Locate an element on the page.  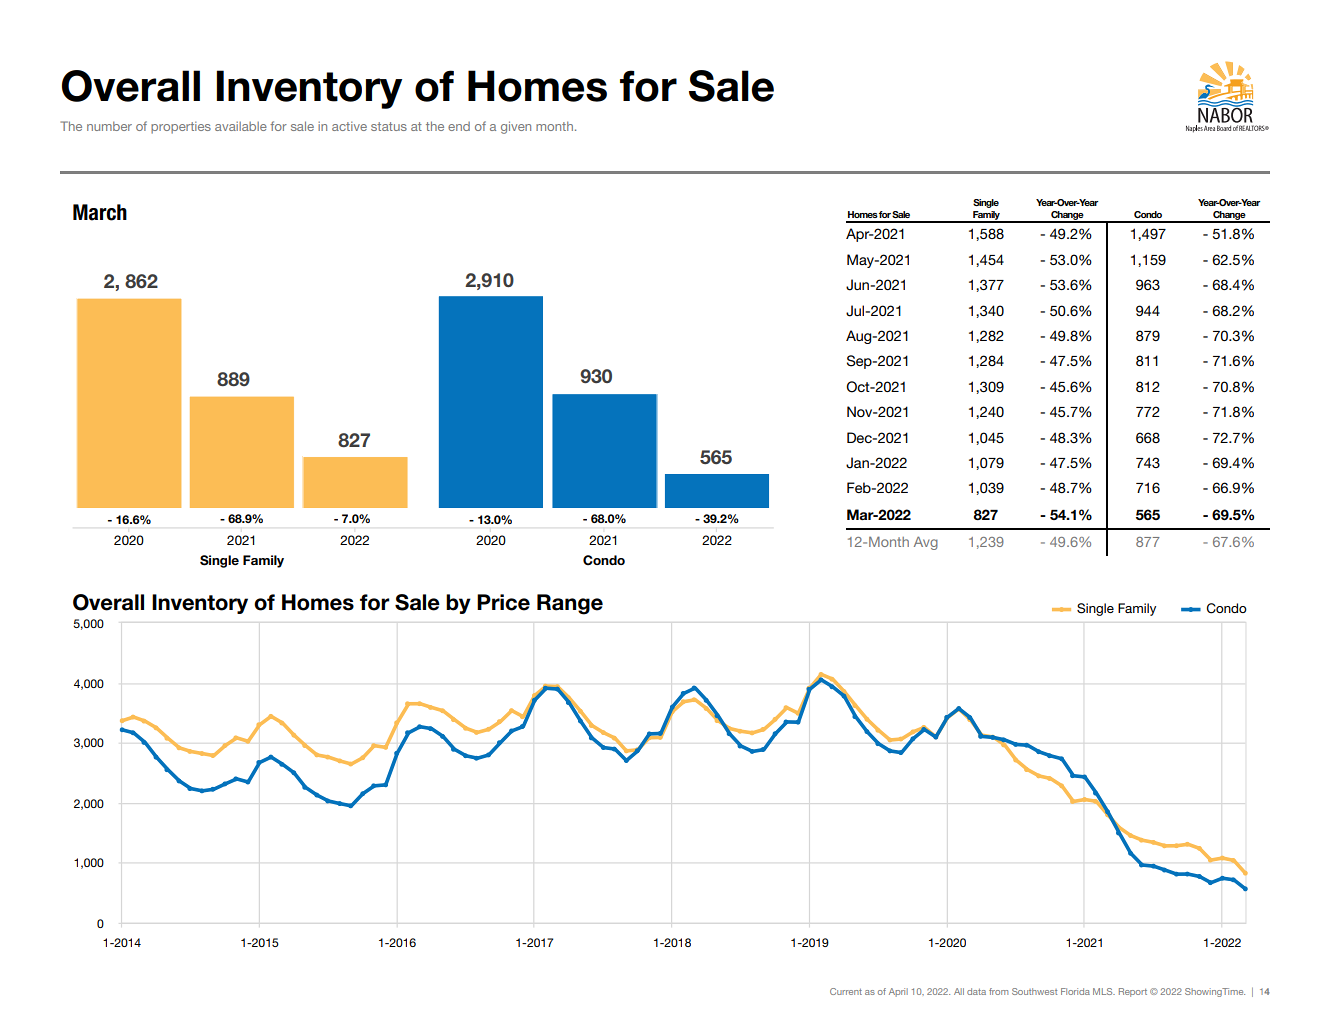
Avg is located at coordinates (926, 543).
